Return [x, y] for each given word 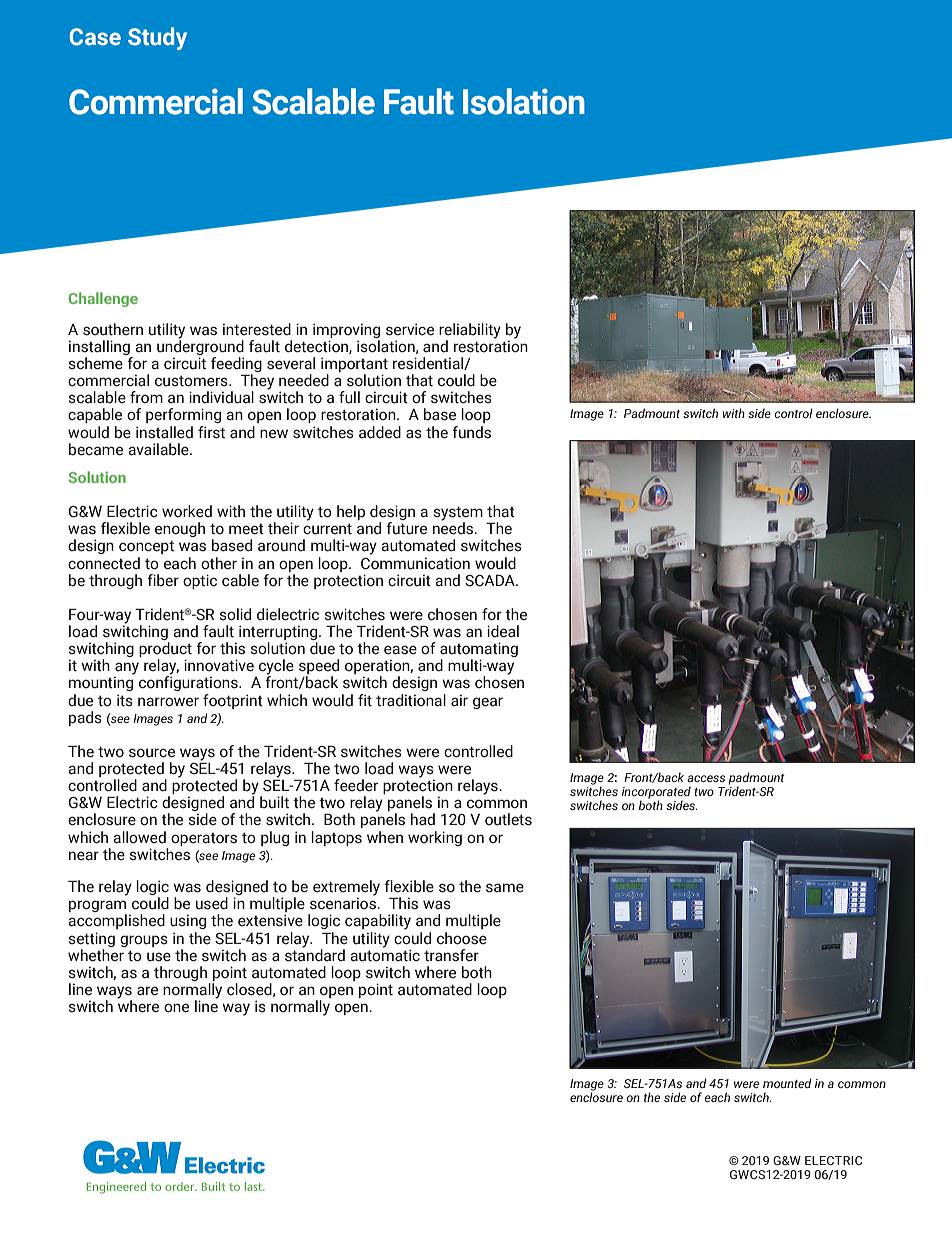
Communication [415, 563]
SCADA [491, 580]
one [176, 1008]
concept [146, 547]
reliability [470, 332]
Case [95, 37]
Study [157, 38]
